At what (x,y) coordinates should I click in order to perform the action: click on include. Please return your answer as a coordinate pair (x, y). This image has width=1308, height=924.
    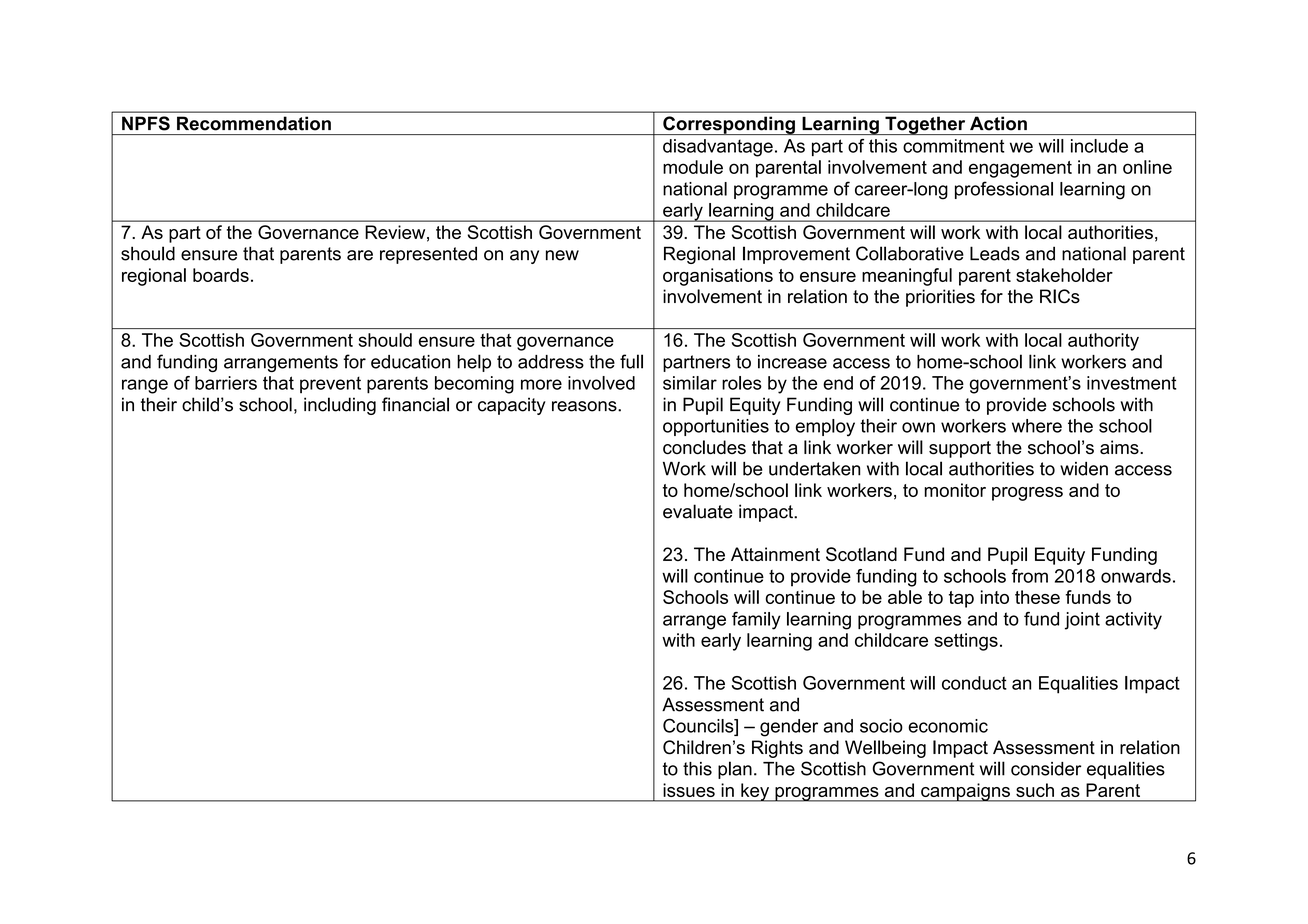
    Looking at the image, I should click on (1099, 146).
